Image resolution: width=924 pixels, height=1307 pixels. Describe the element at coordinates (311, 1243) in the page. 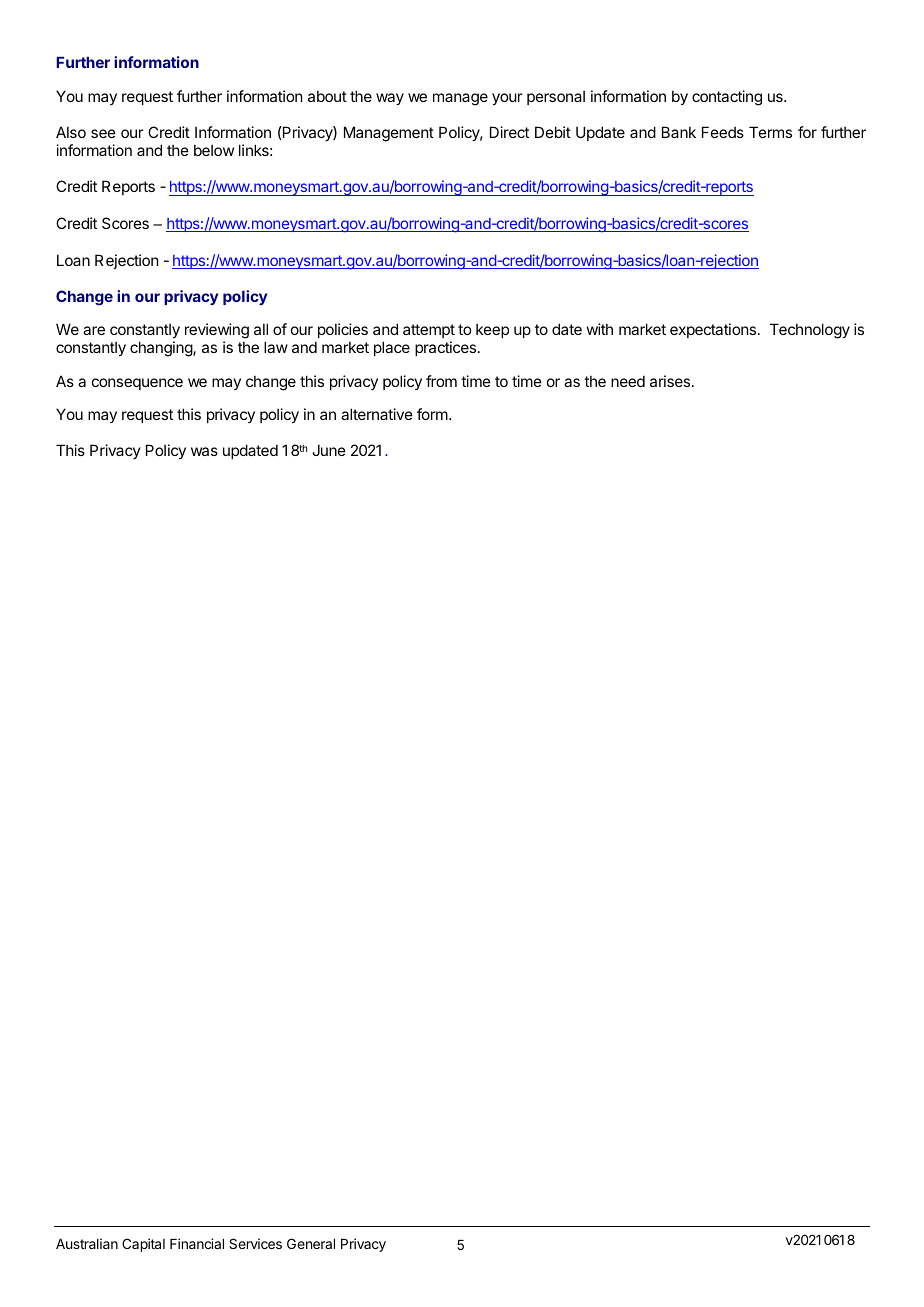

I see `General` at that location.
